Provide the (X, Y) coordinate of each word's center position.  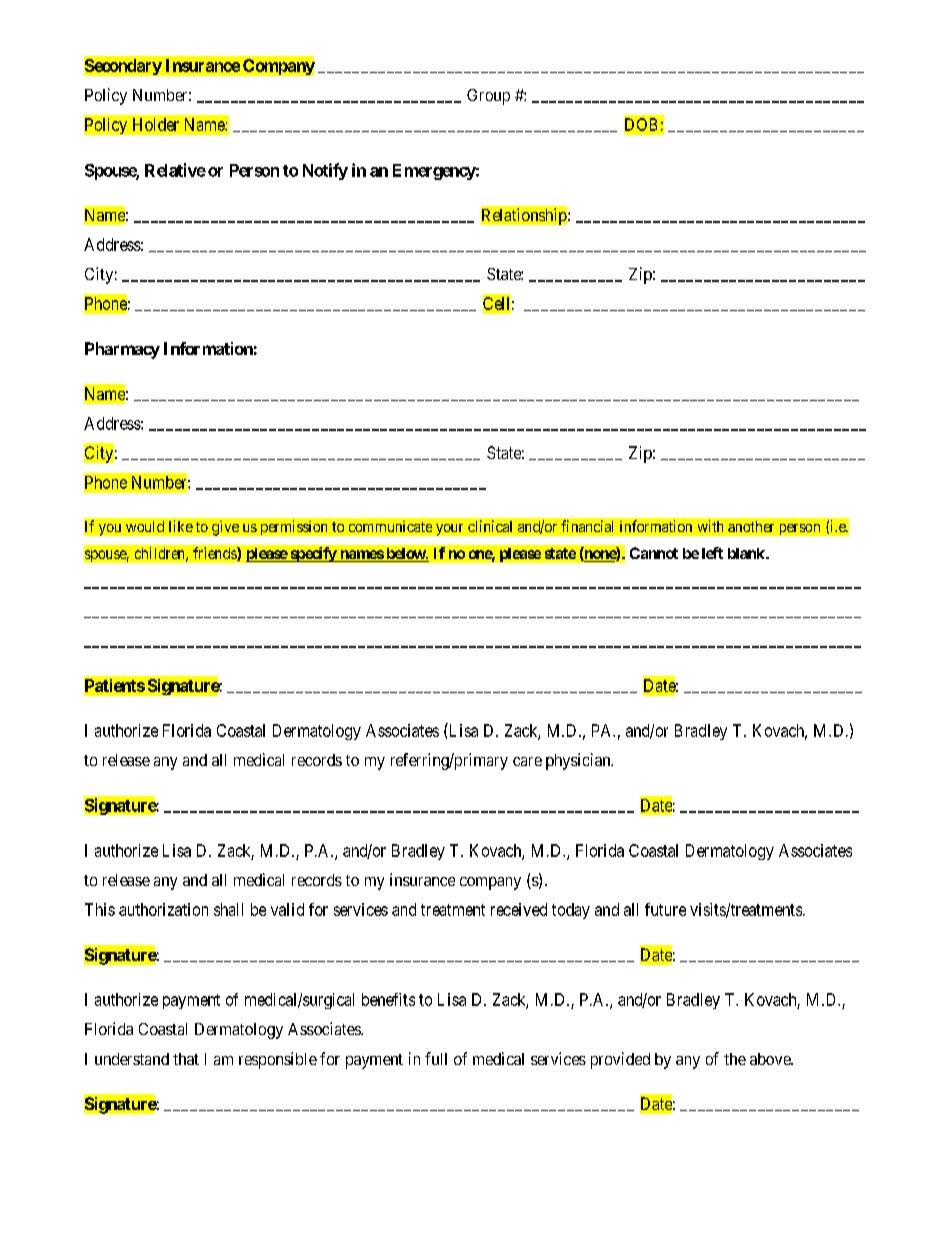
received (519, 909)
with (710, 526)
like (181, 526)
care (527, 761)
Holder (156, 124)
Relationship (524, 216)
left (712, 553)
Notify (325, 171)
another (751, 526)
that (186, 1059)
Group (488, 97)
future (665, 909)
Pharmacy (122, 350)
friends (215, 554)
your (449, 530)
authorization (163, 909)
